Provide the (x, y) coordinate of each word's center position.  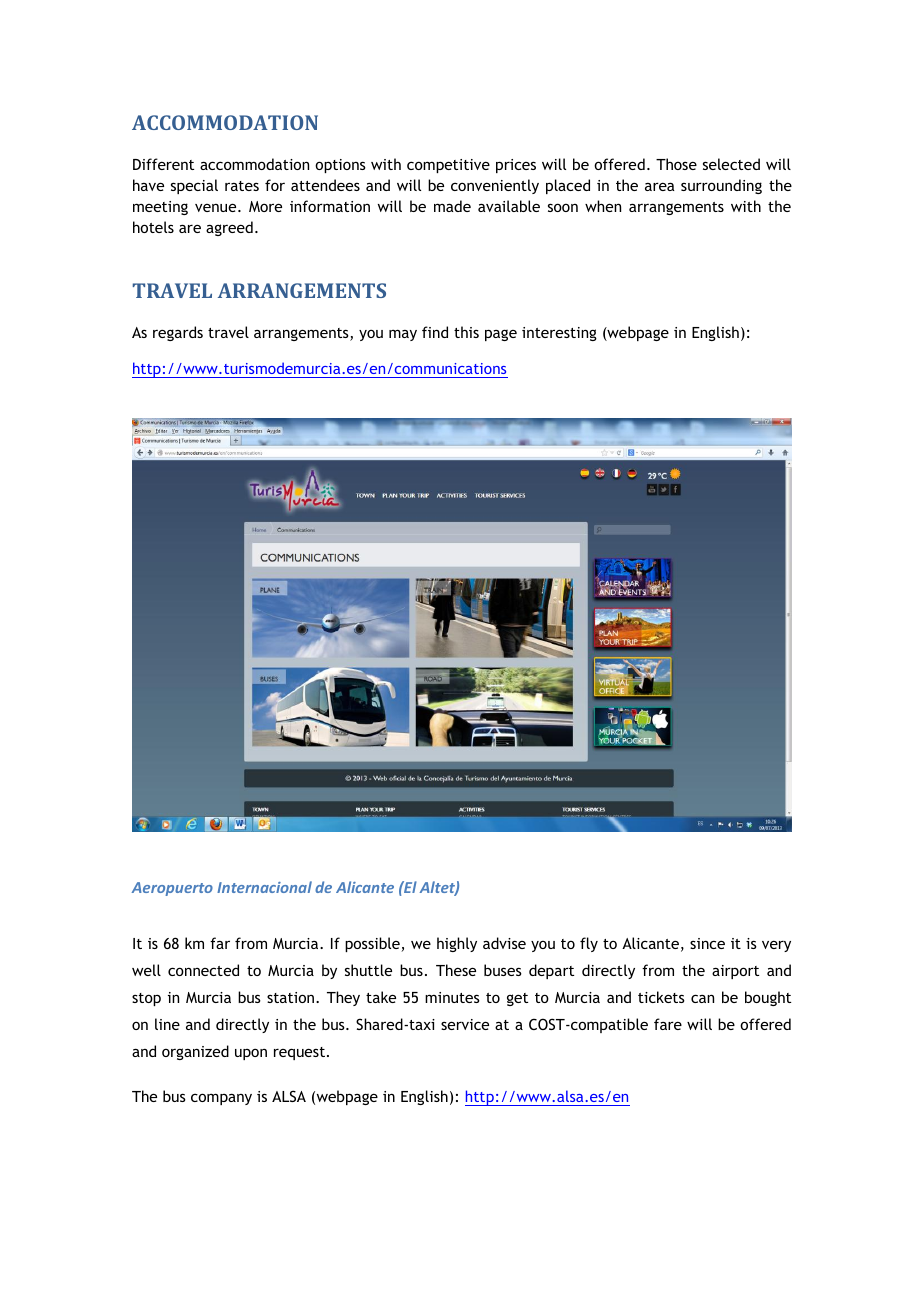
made (452, 206)
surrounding (721, 186)
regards (178, 333)
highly (457, 944)
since (707, 943)
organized (195, 1052)
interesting (559, 334)
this (466, 332)
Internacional (264, 887)
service (465, 1024)
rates (242, 186)
